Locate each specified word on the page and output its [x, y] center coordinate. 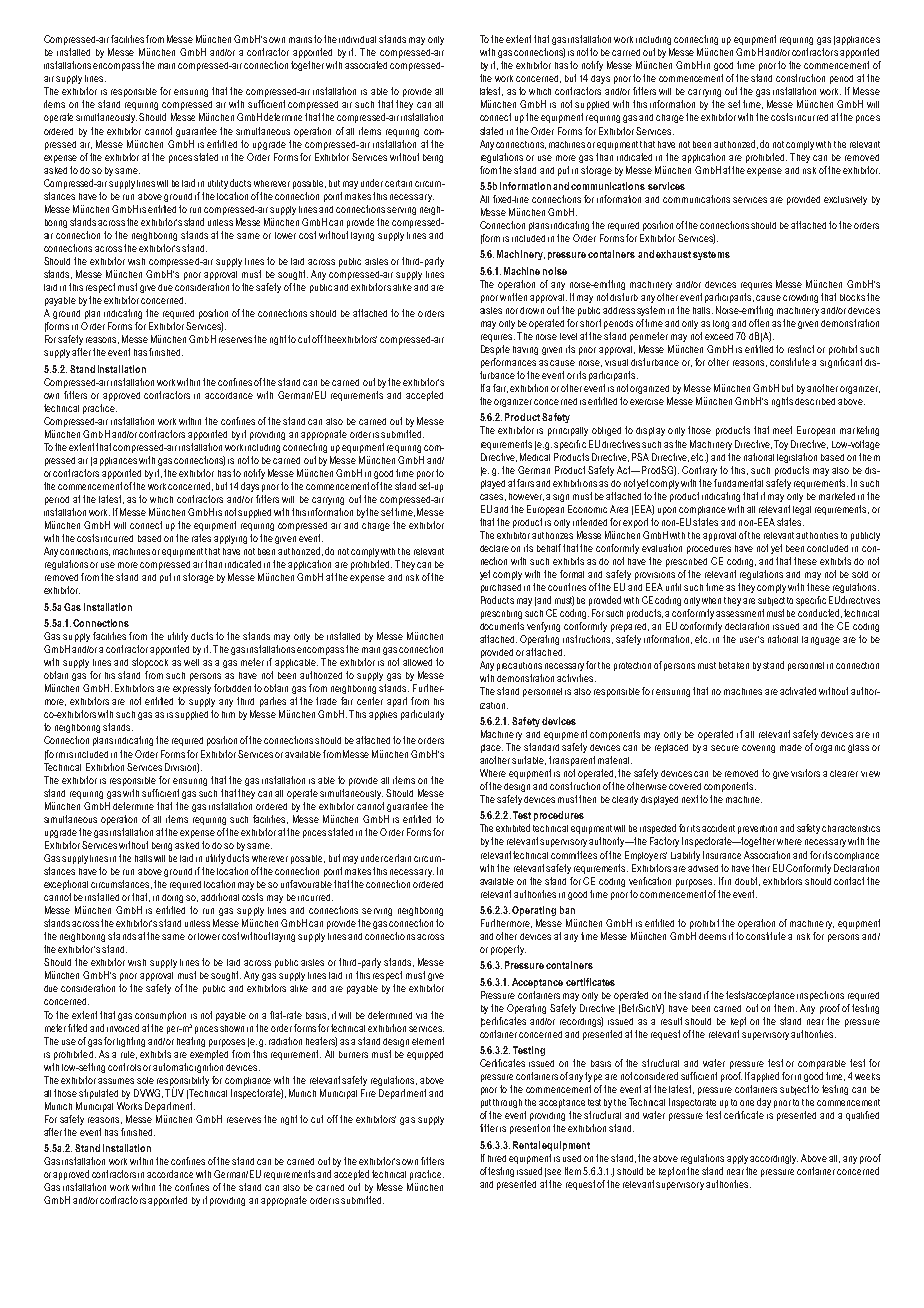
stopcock [150, 663]
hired [497, 1158]
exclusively [845, 200]
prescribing [501, 614]
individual [357, 39]
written [513, 297]
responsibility [183, 1082]
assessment [740, 613]
